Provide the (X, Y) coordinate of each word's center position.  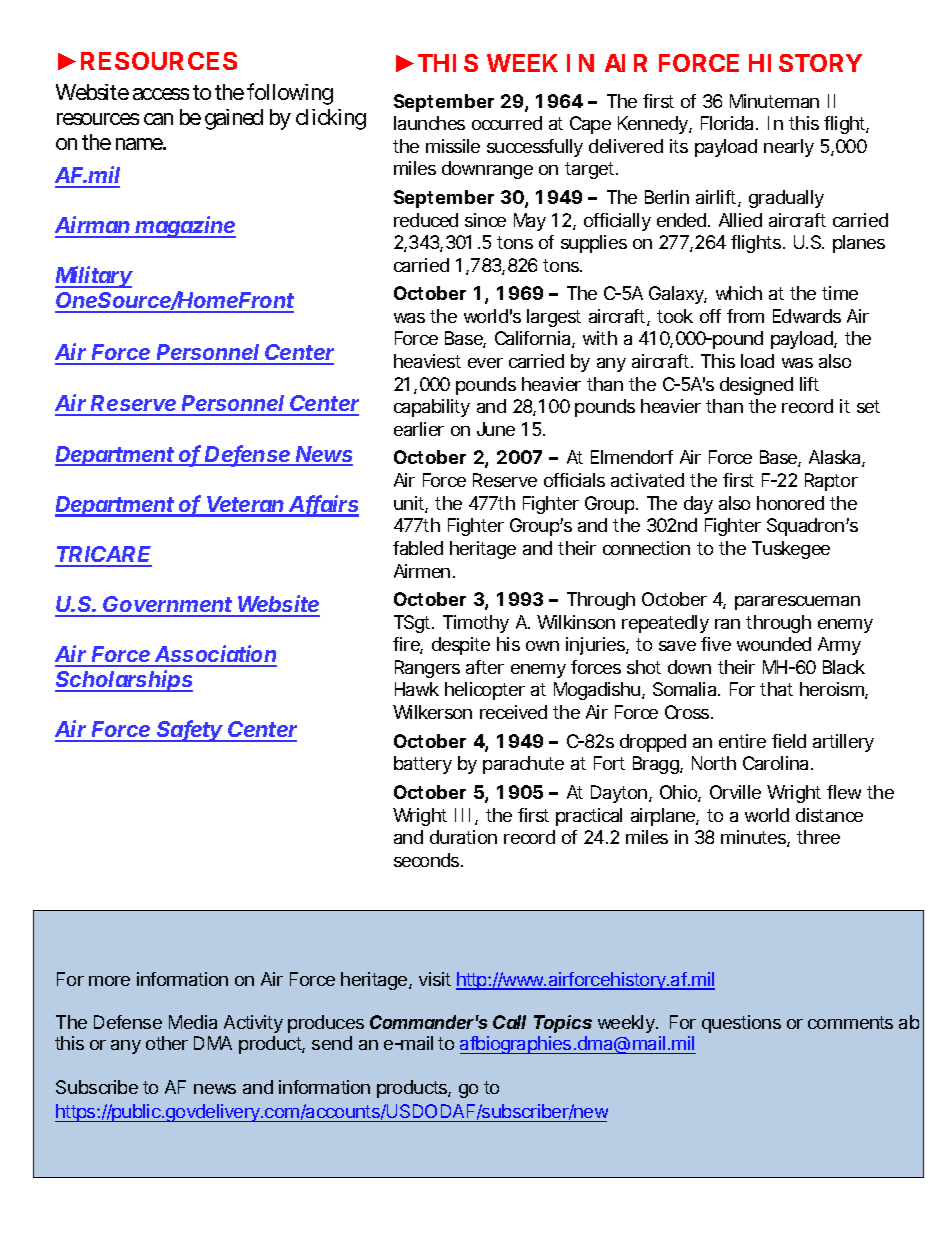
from (745, 316)
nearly (789, 148)
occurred (507, 123)
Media (193, 1022)
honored (790, 503)
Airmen (422, 571)
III (462, 815)
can (158, 119)
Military (94, 277)
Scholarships (124, 681)
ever (485, 363)
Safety (191, 731)
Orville (735, 792)
